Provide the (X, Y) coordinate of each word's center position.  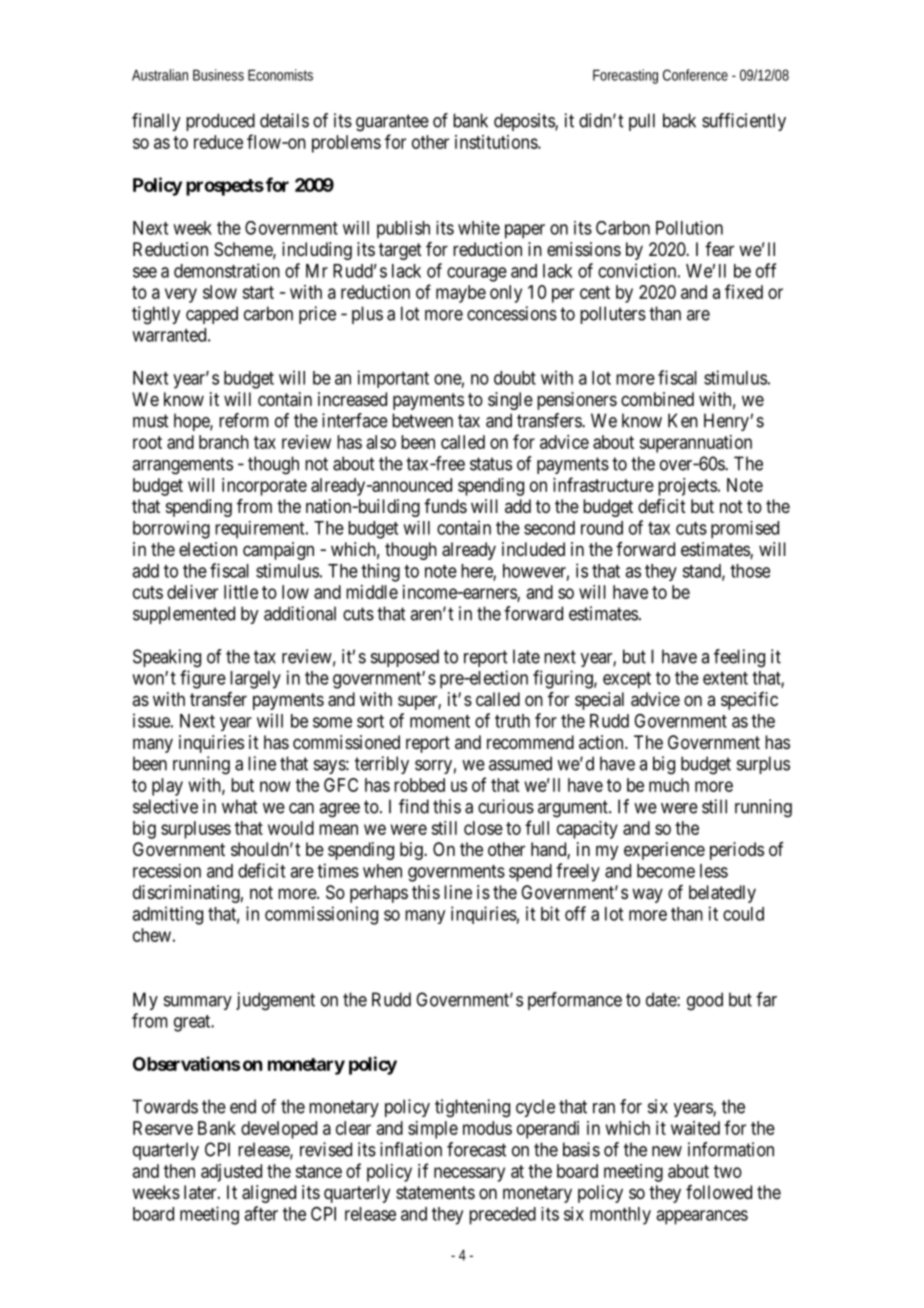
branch (224, 442)
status (491, 464)
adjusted (231, 1173)
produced (220, 122)
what (239, 806)
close (483, 828)
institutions (497, 142)
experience (664, 851)
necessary (469, 1174)
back (679, 120)
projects (687, 487)
